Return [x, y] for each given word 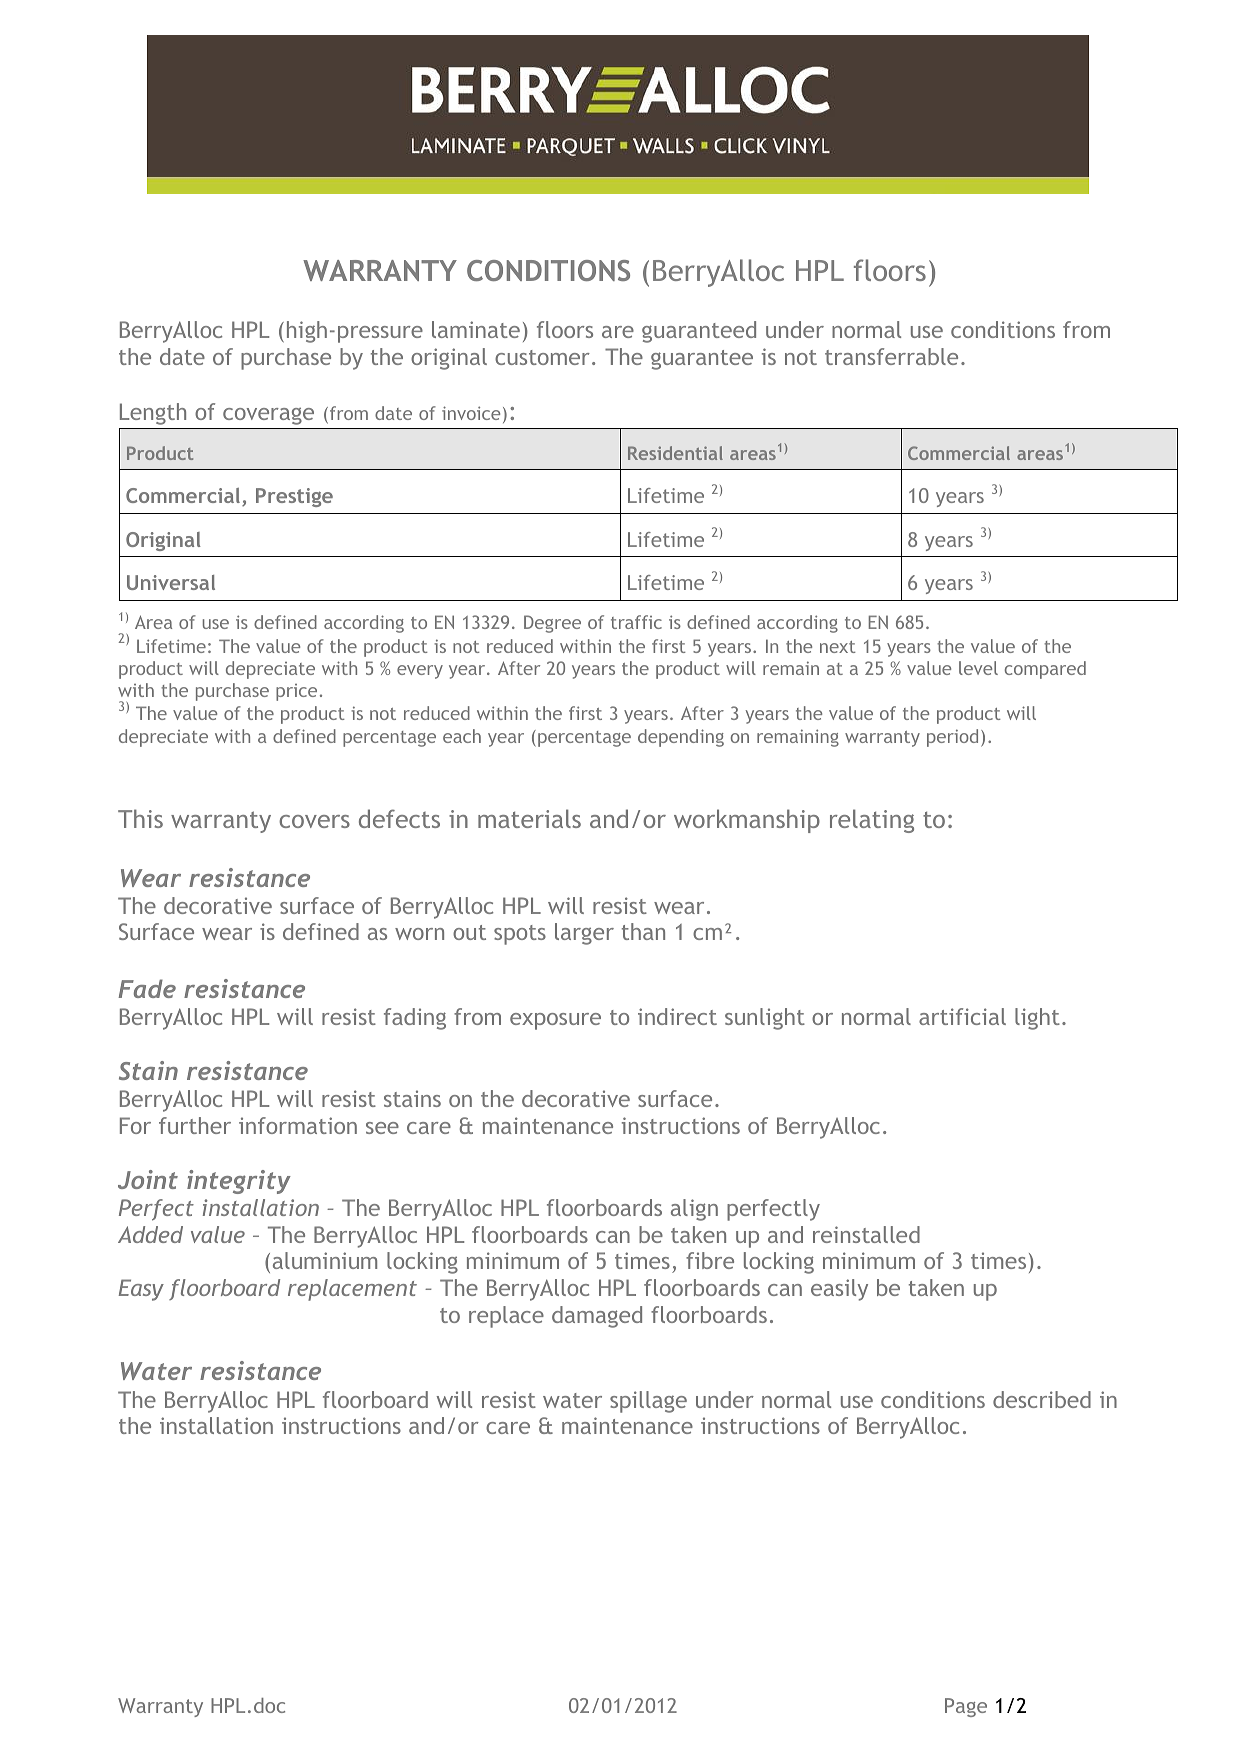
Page [966, 1707]
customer [542, 357]
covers [314, 821]
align [694, 1210]
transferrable [891, 356]
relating [872, 821]
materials [529, 818]
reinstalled [866, 1234]
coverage [268, 416]
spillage [648, 1402]
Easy [141, 1290]
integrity [239, 1182]
